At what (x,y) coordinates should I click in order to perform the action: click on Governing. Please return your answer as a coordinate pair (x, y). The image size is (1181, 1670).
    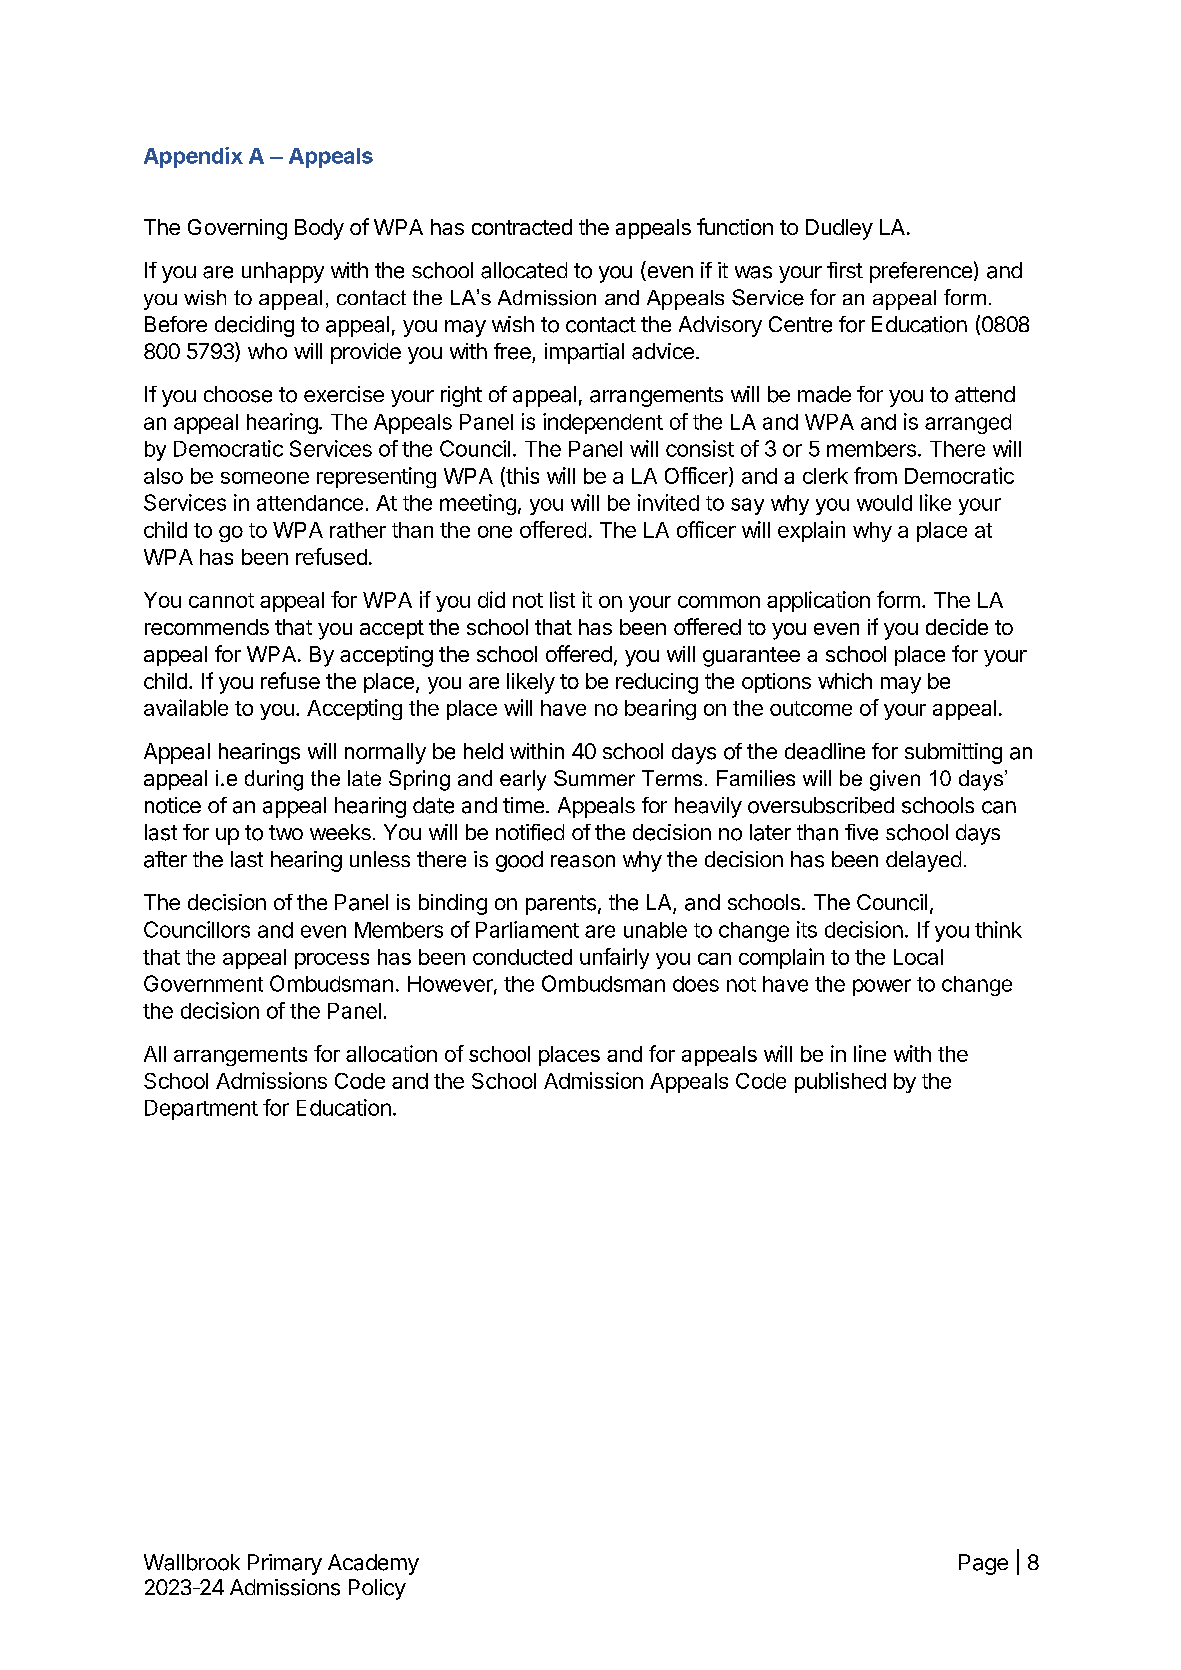
    Looking at the image, I should click on (237, 229).
